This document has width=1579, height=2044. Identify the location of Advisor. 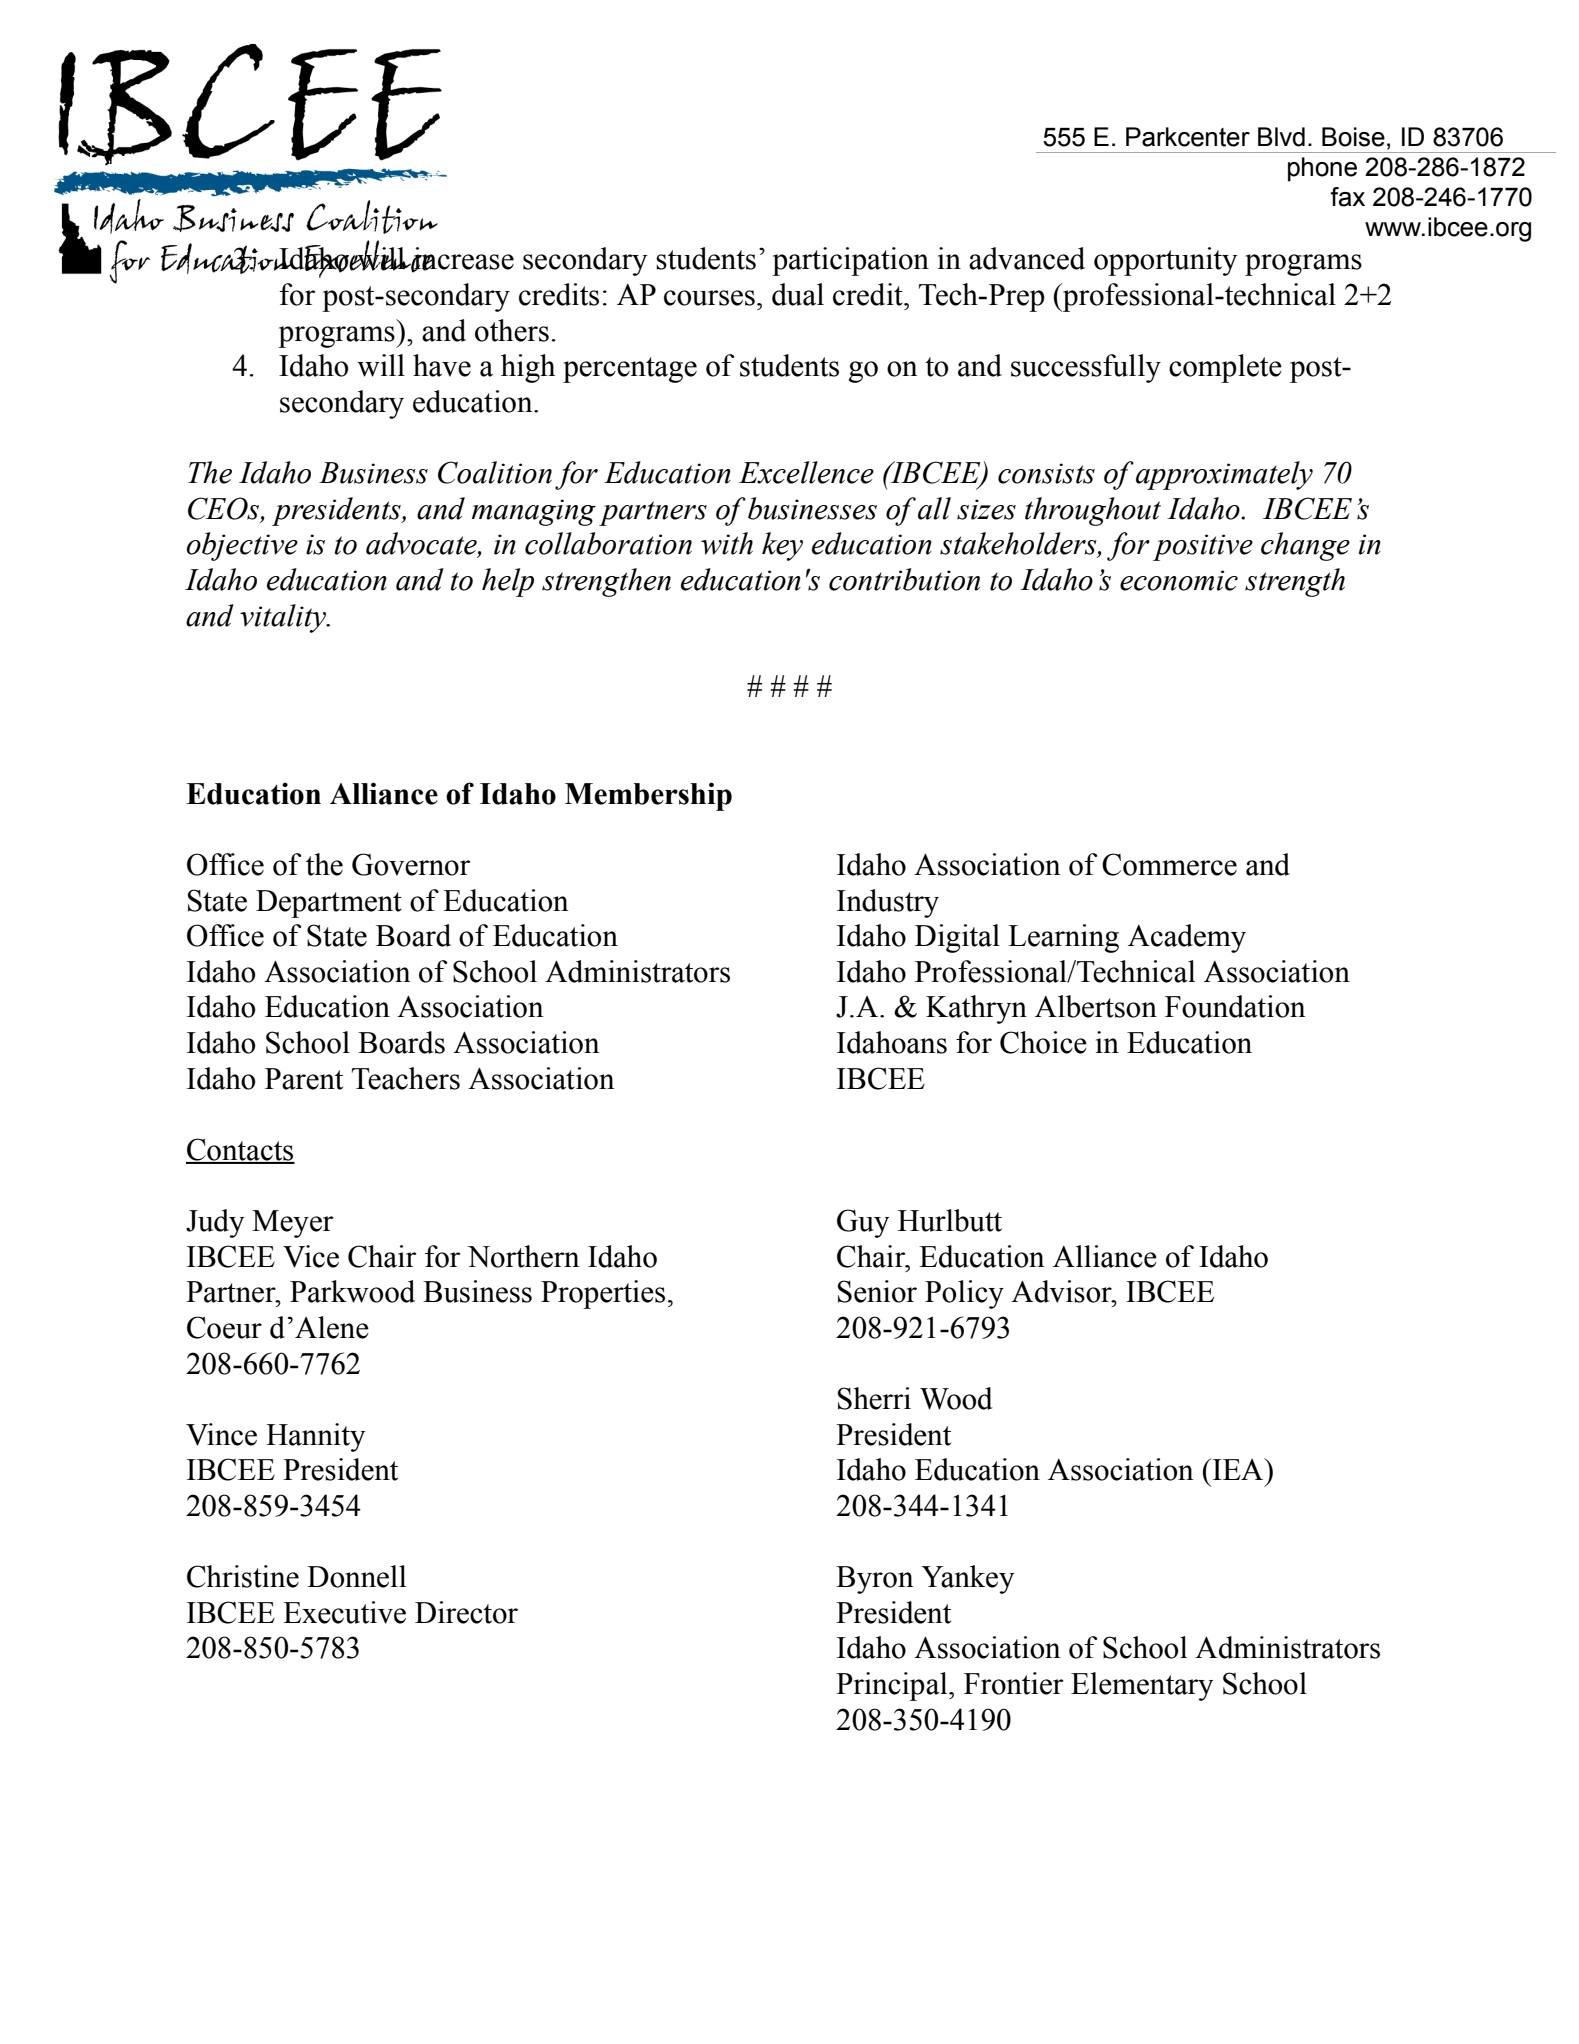
(1062, 1291).
